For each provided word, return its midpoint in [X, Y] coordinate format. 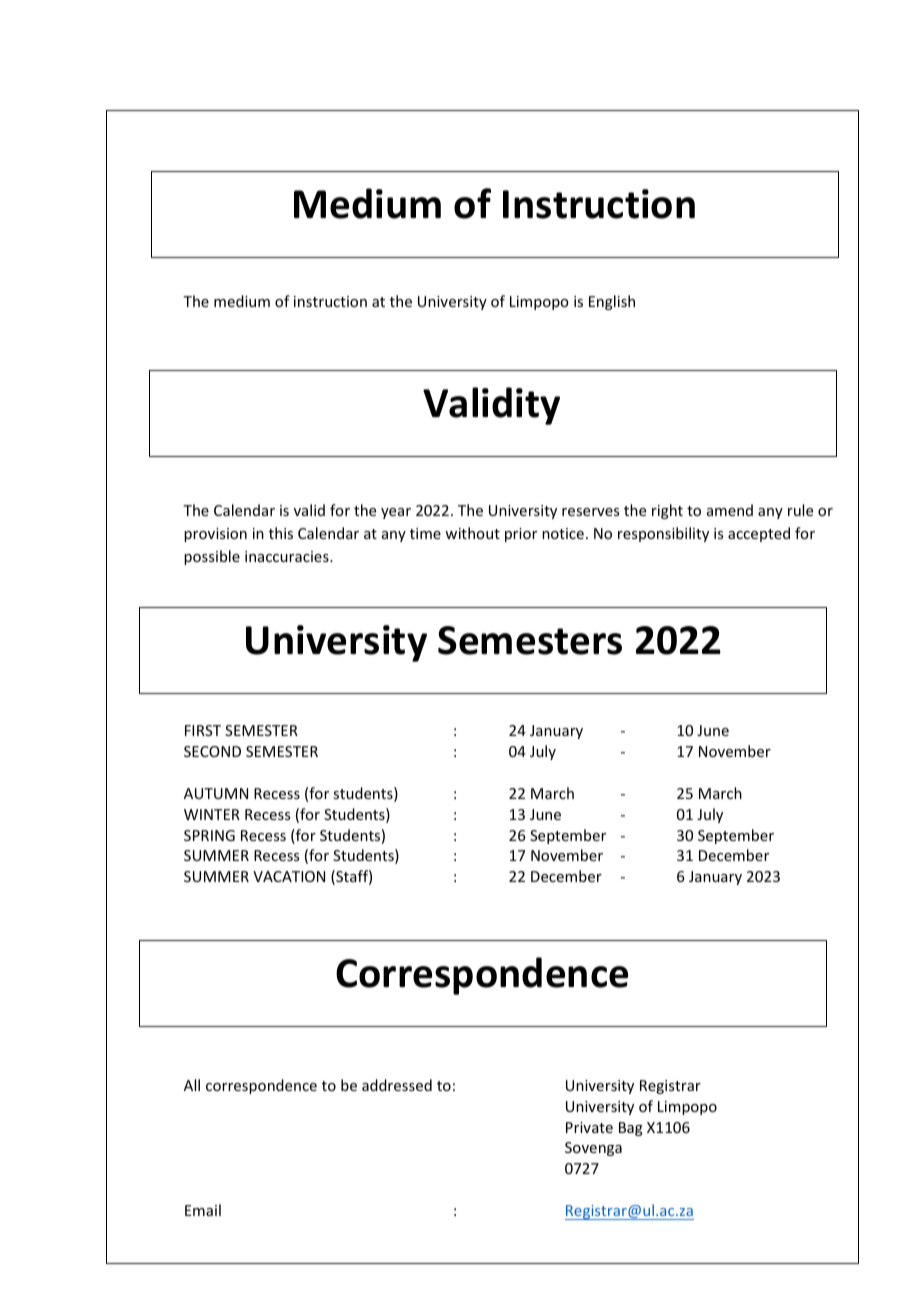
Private [589, 1127]
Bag [631, 1129]
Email [203, 1210]
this [281, 533]
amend [730, 510]
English [612, 302]
